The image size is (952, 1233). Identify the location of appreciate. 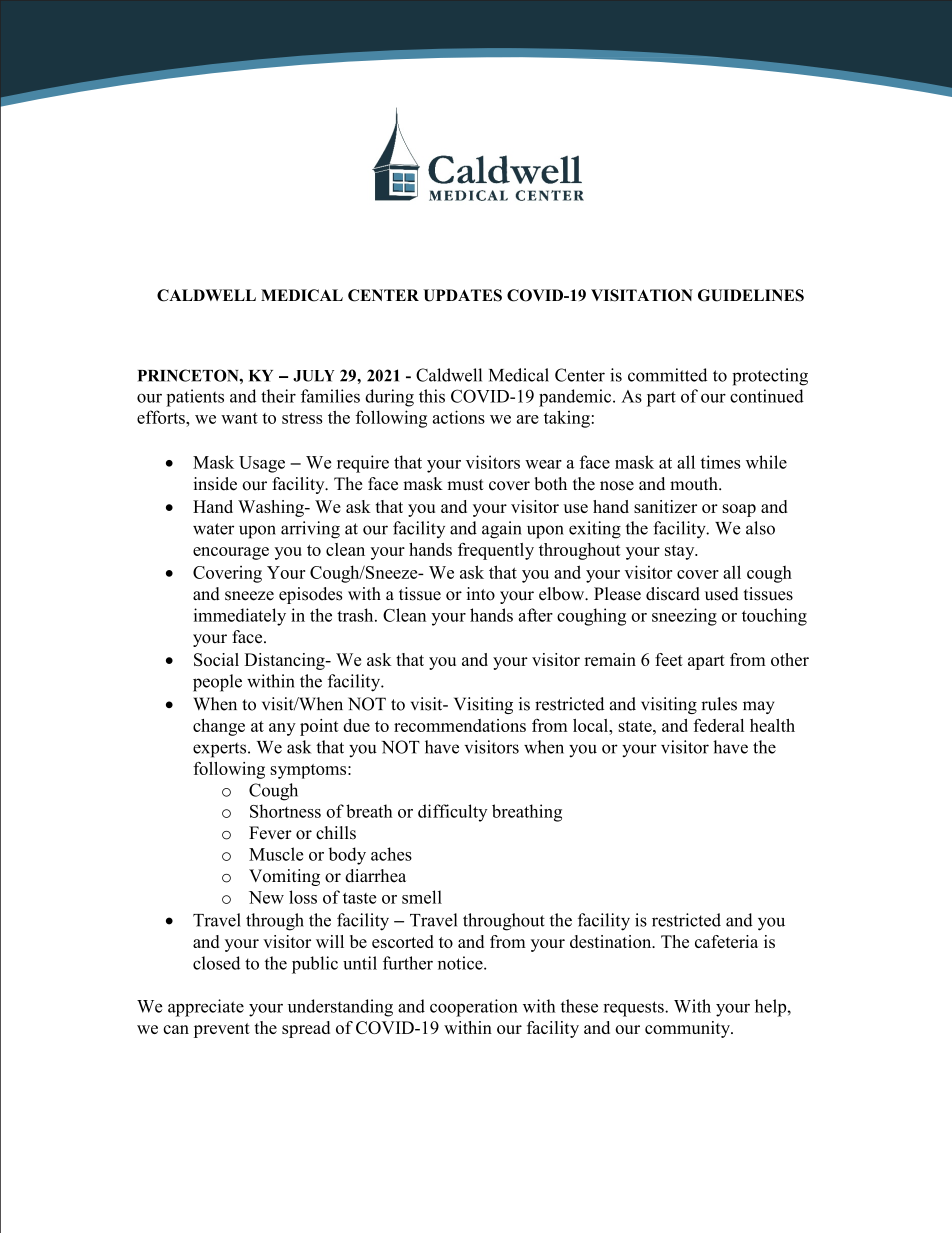
(206, 1008).
